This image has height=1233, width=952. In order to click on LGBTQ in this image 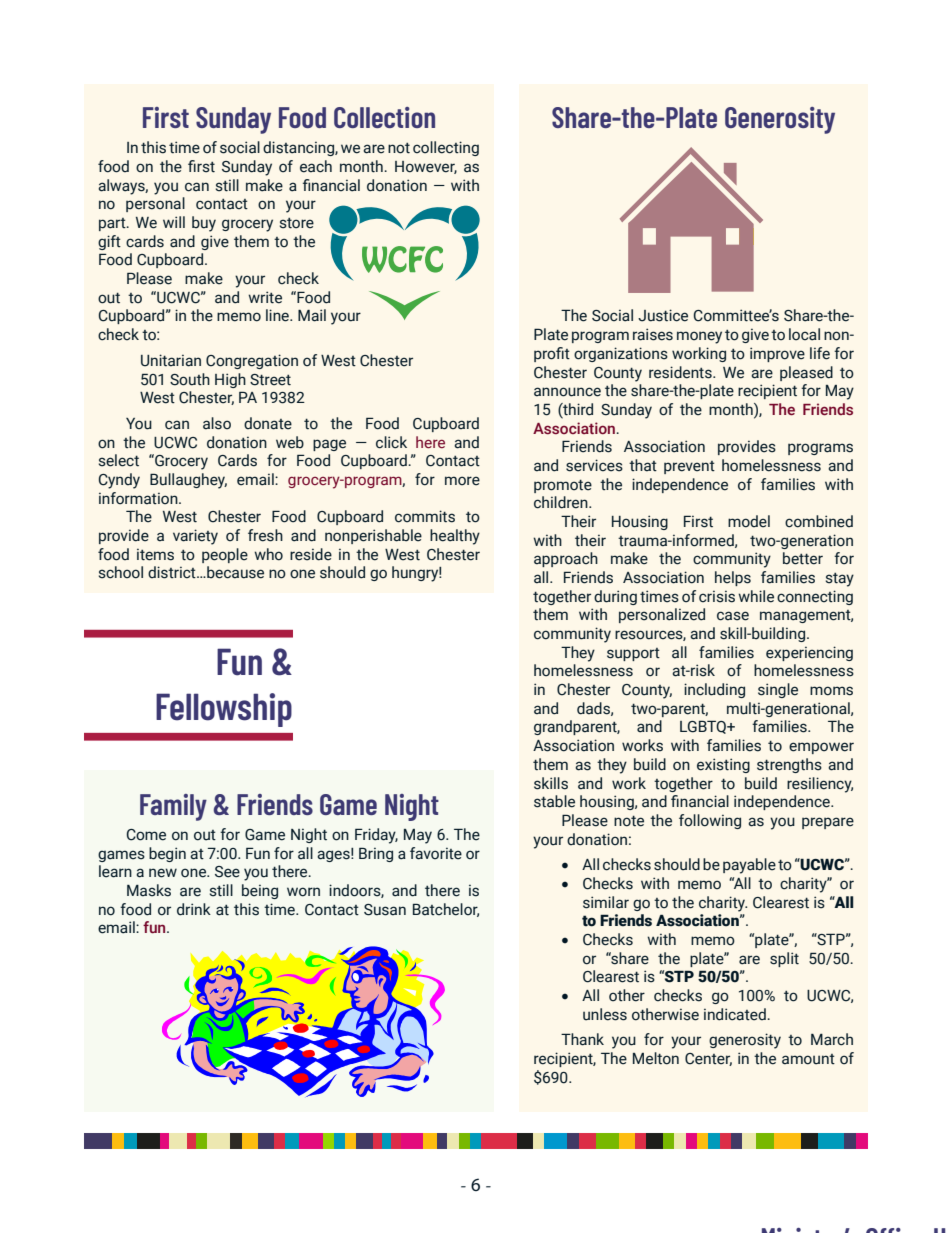, I will do `click(704, 727)`.
